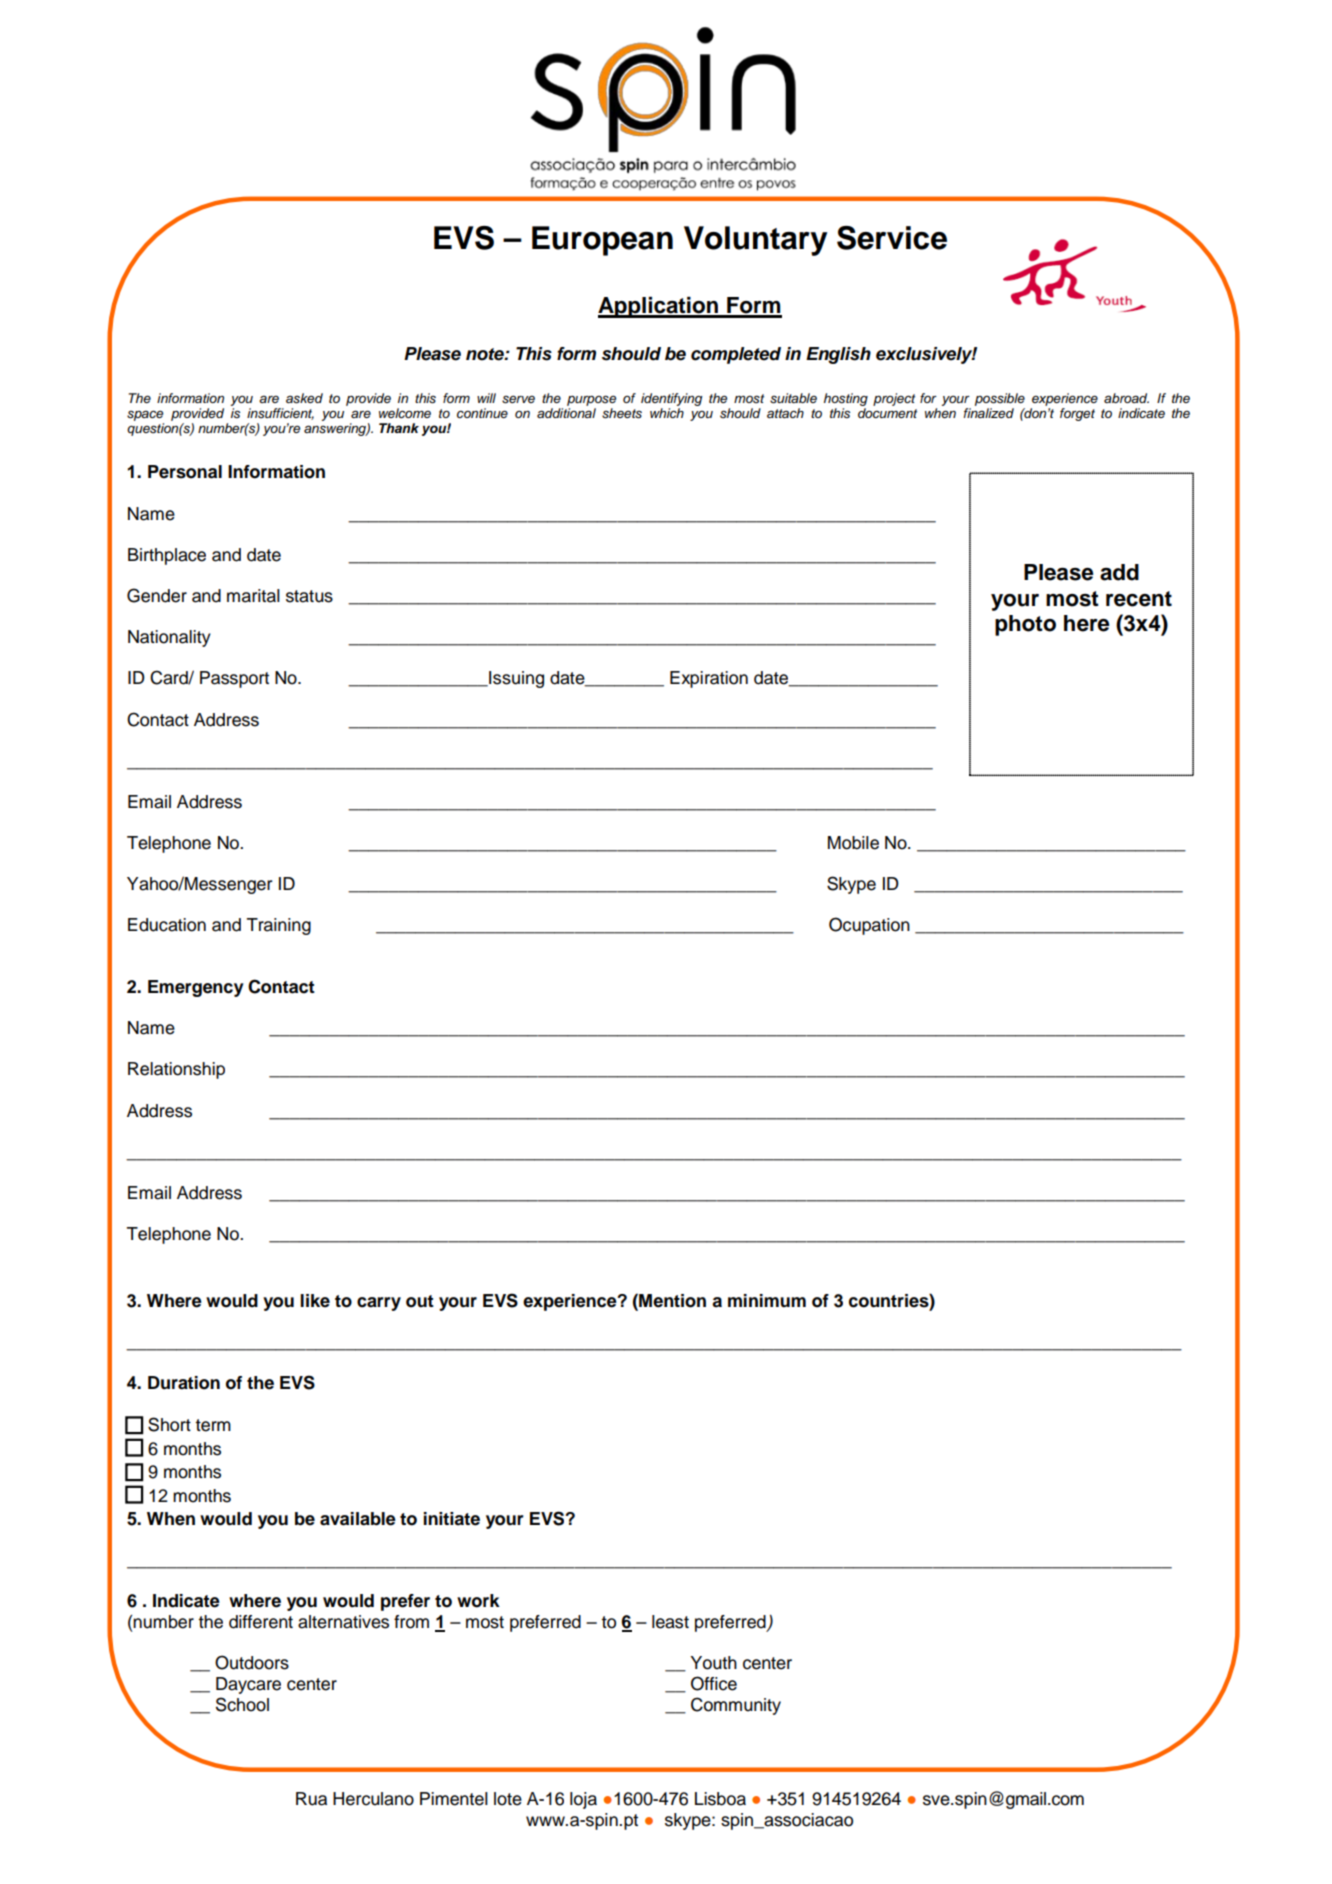 Image resolution: width=1332 pixels, height=1884 pixels. I want to click on Service, so click(892, 238).
